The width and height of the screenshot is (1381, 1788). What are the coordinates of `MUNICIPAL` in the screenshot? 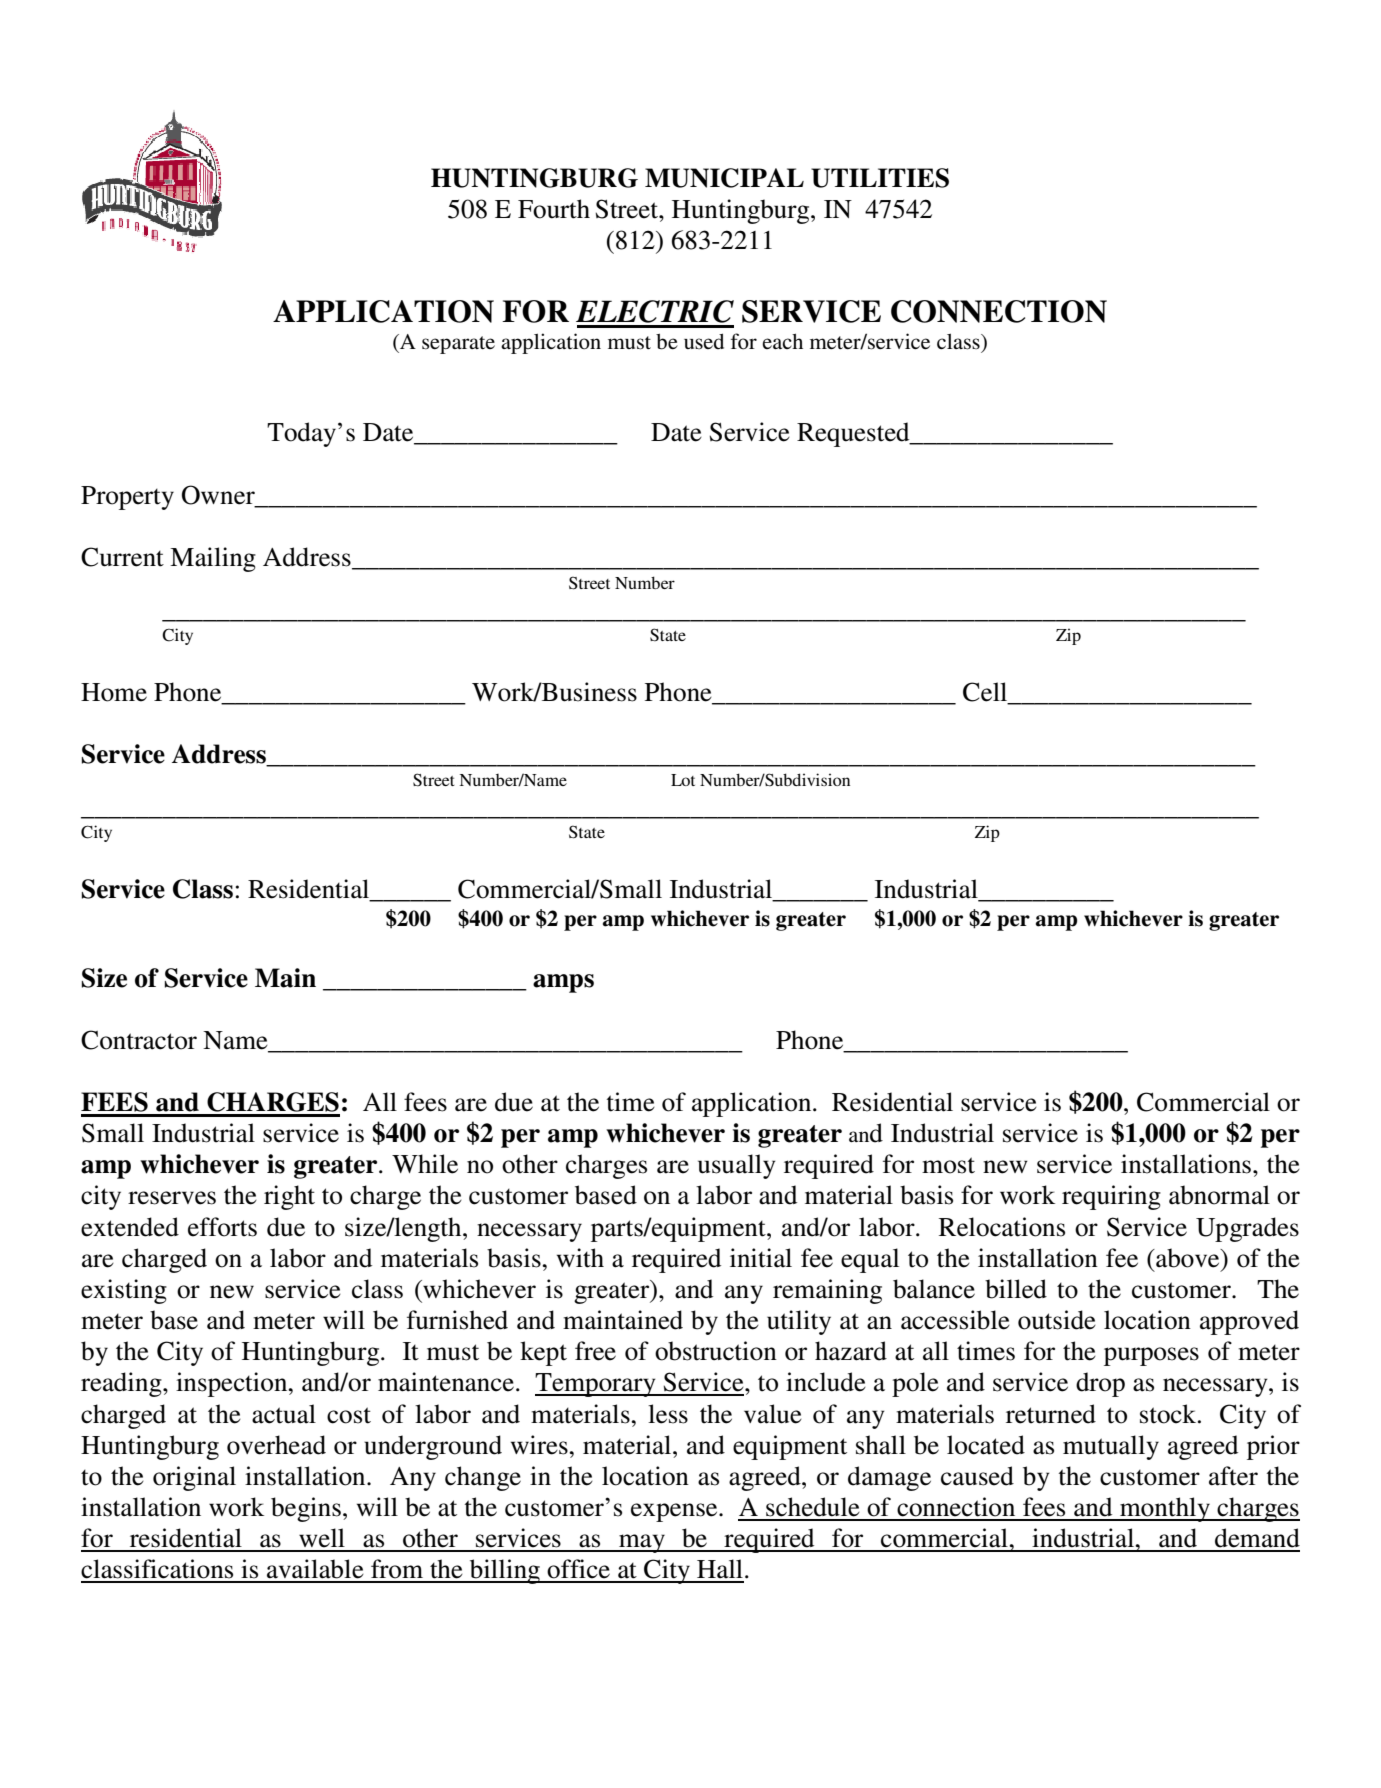 It's located at (724, 178).
